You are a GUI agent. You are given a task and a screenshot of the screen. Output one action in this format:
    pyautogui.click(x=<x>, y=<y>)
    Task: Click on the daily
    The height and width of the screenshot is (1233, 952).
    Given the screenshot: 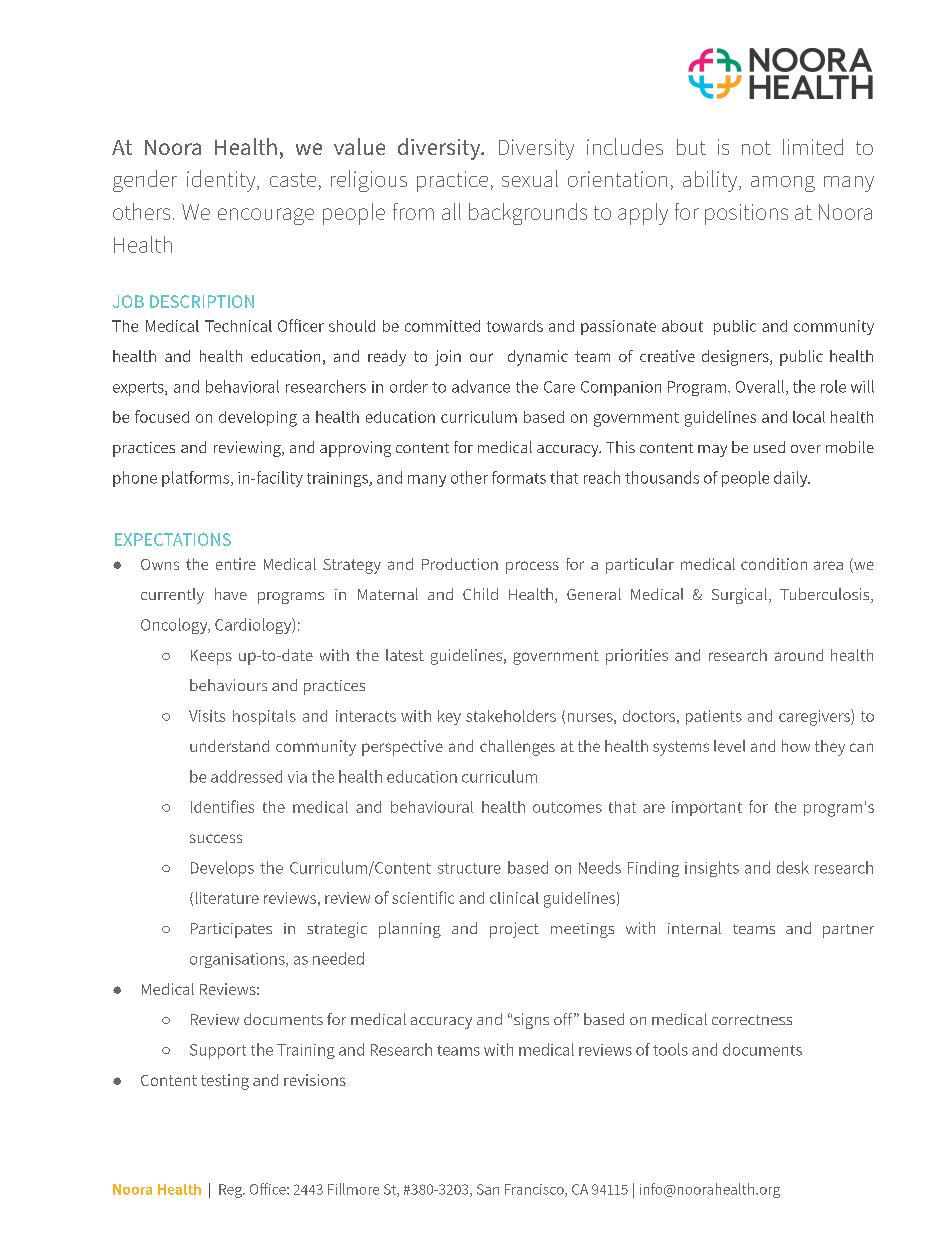 What is the action you would take?
    pyautogui.click(x=792, y=479)
